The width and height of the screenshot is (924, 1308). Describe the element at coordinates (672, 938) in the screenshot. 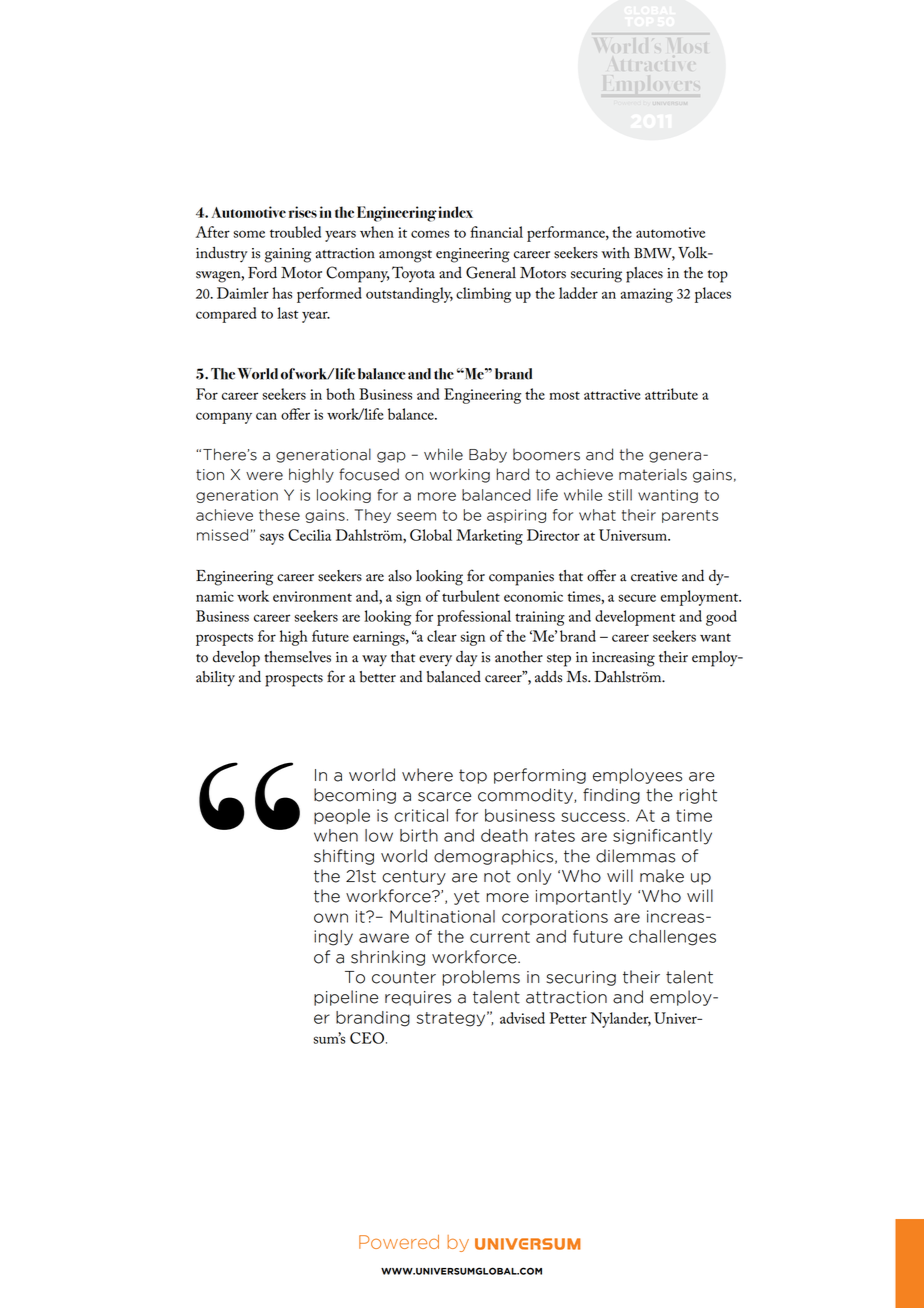

I see `challenges` at that location.
